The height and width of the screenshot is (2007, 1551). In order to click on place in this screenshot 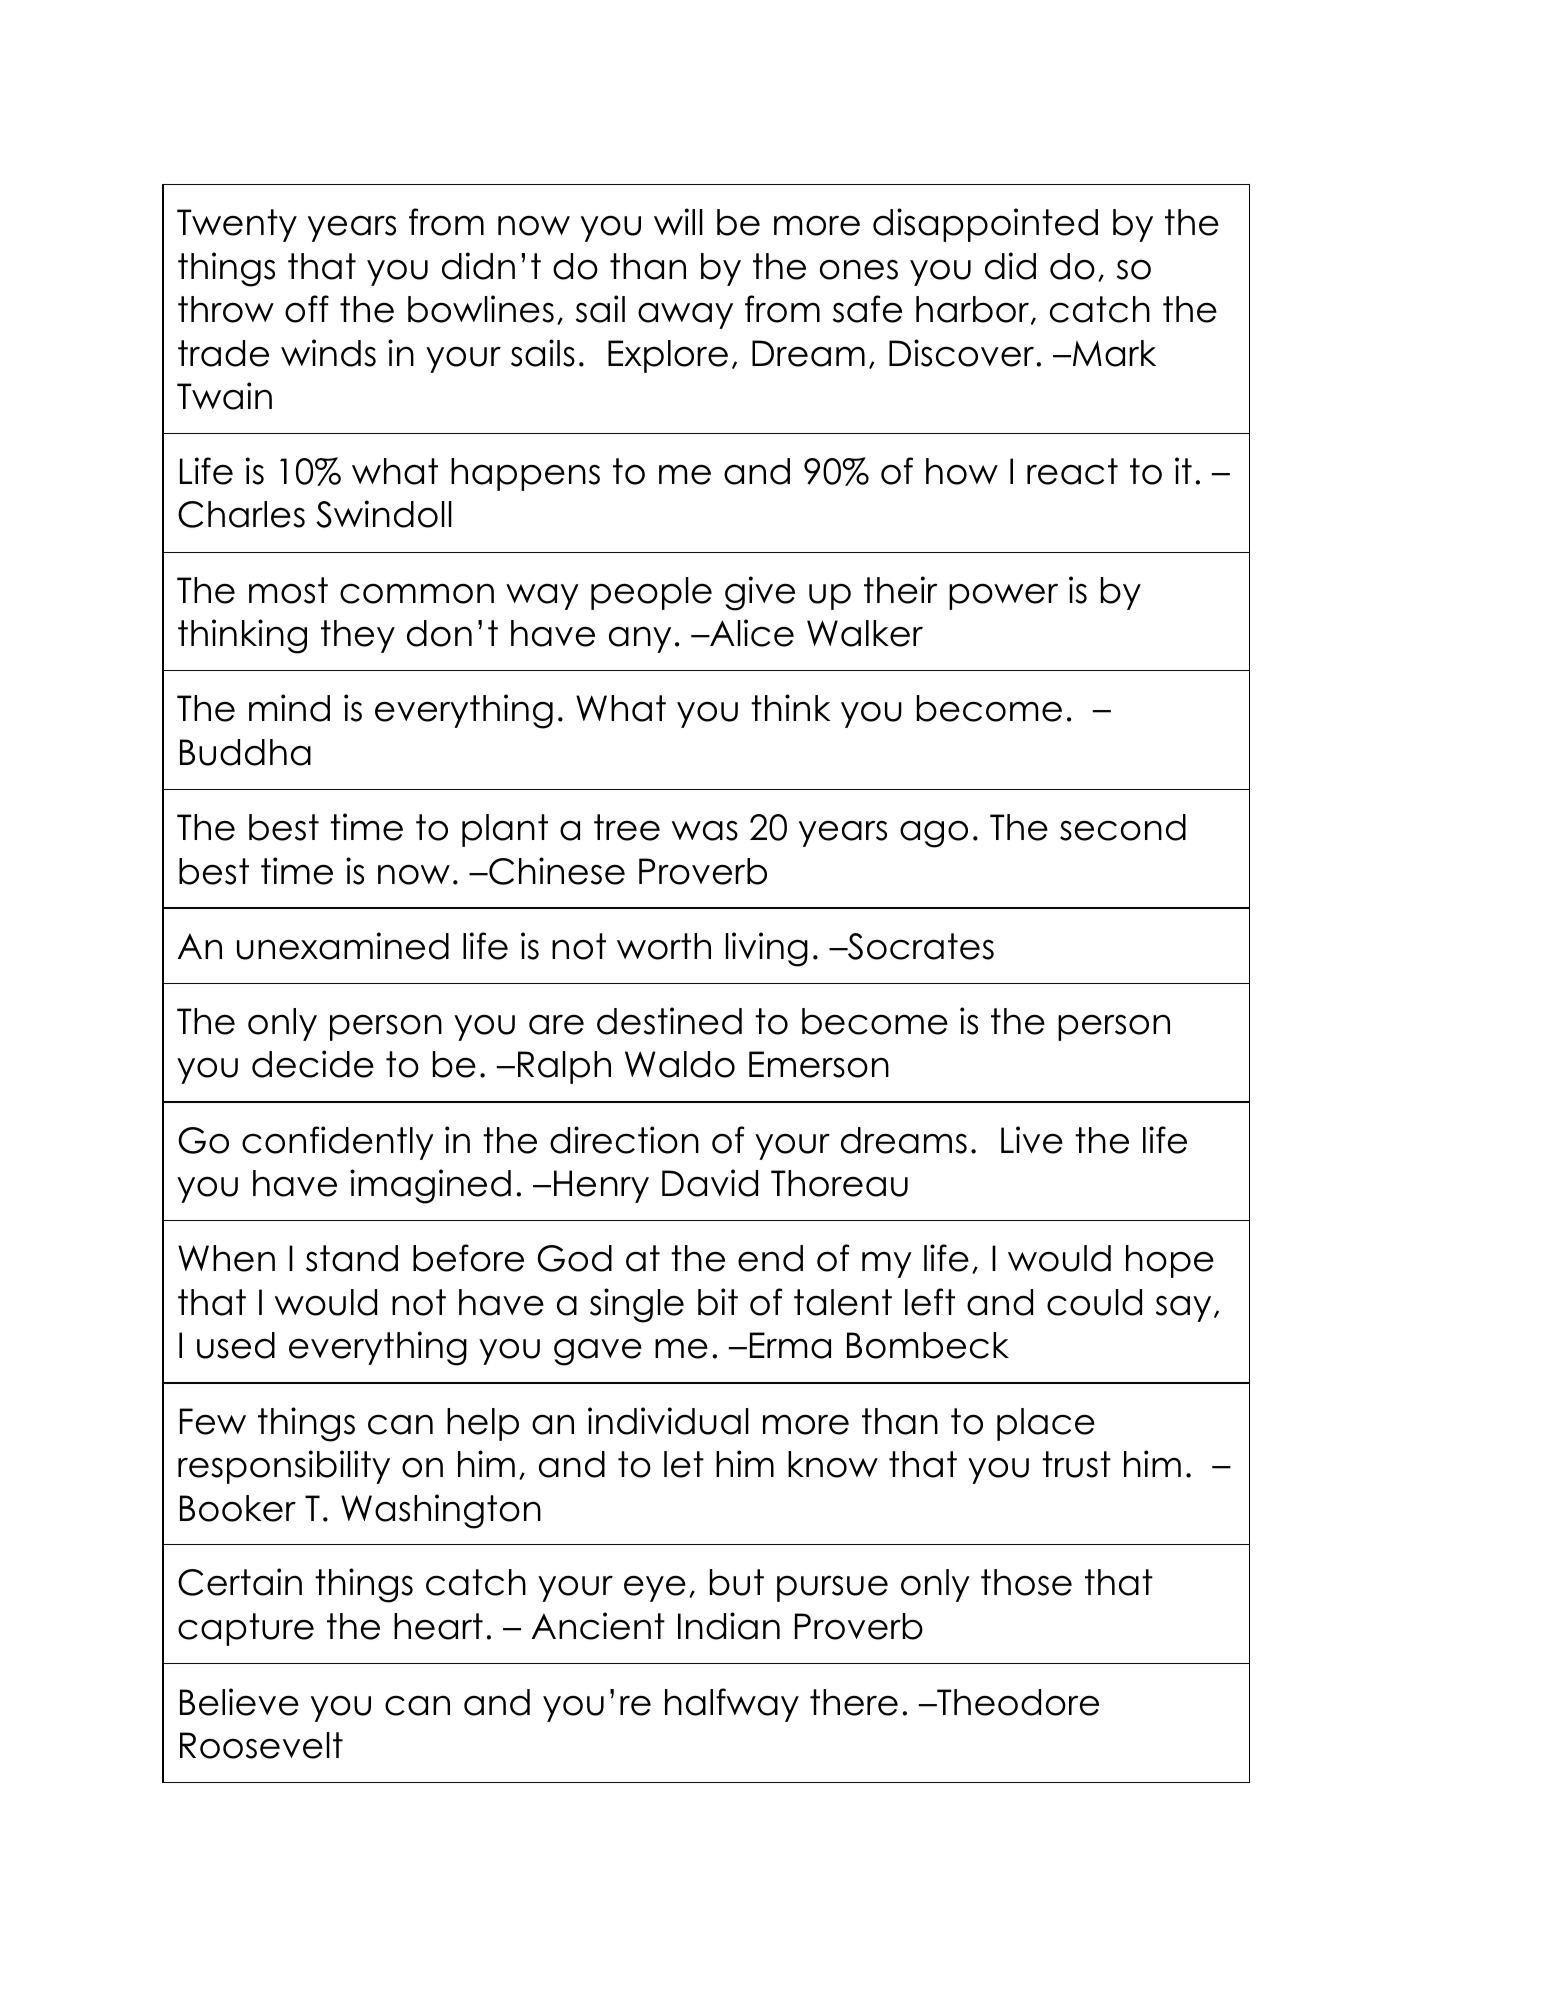, I will do `click(1046, 1424)`.
